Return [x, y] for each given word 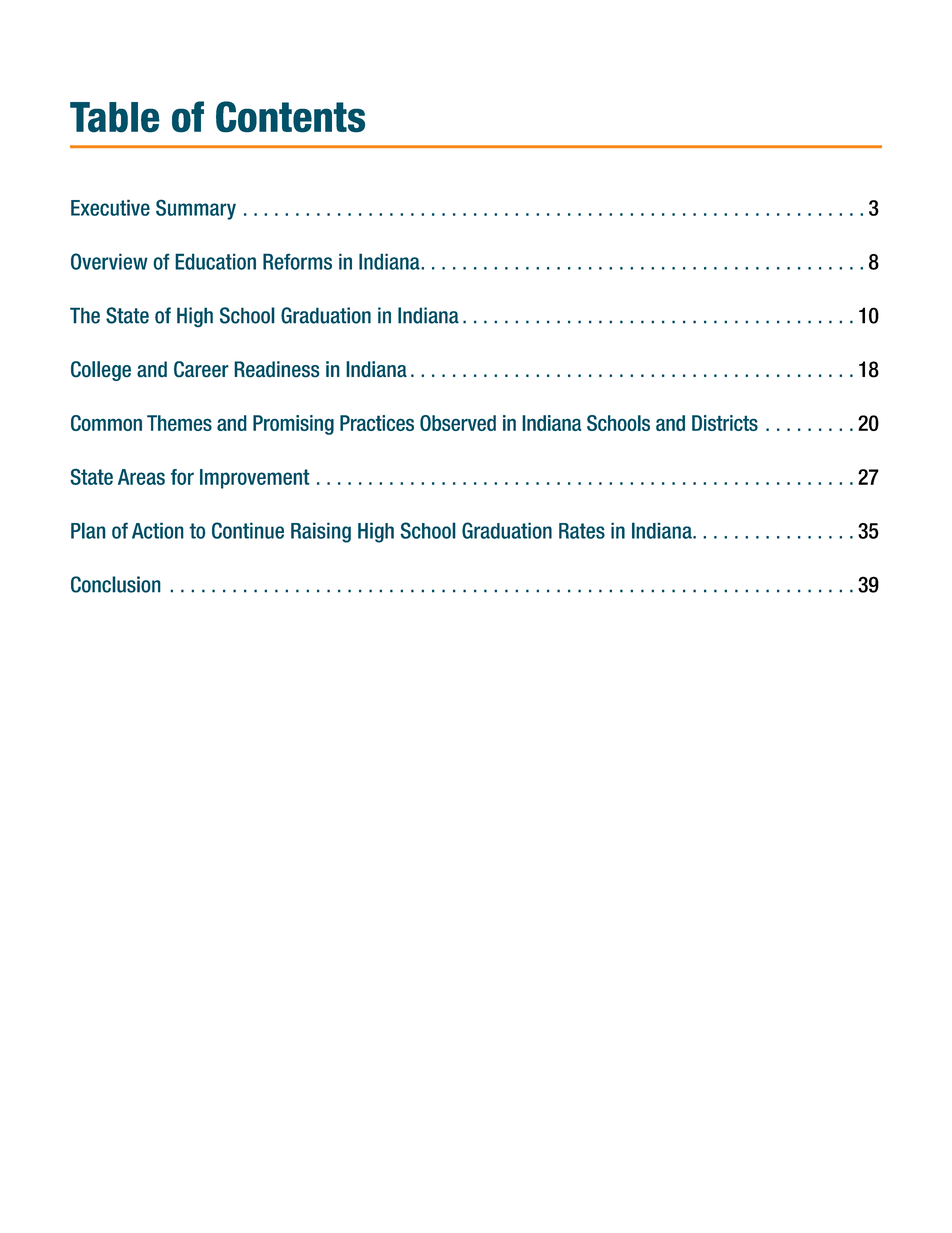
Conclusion [116, 584]
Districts [725, 423]
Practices [377, 423]
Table [115, 117]
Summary [196, 210]
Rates [582, 531]
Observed [458, 423]
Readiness [277, 369]
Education [215, 261]
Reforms [297, 261]
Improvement [255, 479]
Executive [110, 207]
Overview [109, 261]
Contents [290, 117]
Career [201, 369]
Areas [141, 477]
